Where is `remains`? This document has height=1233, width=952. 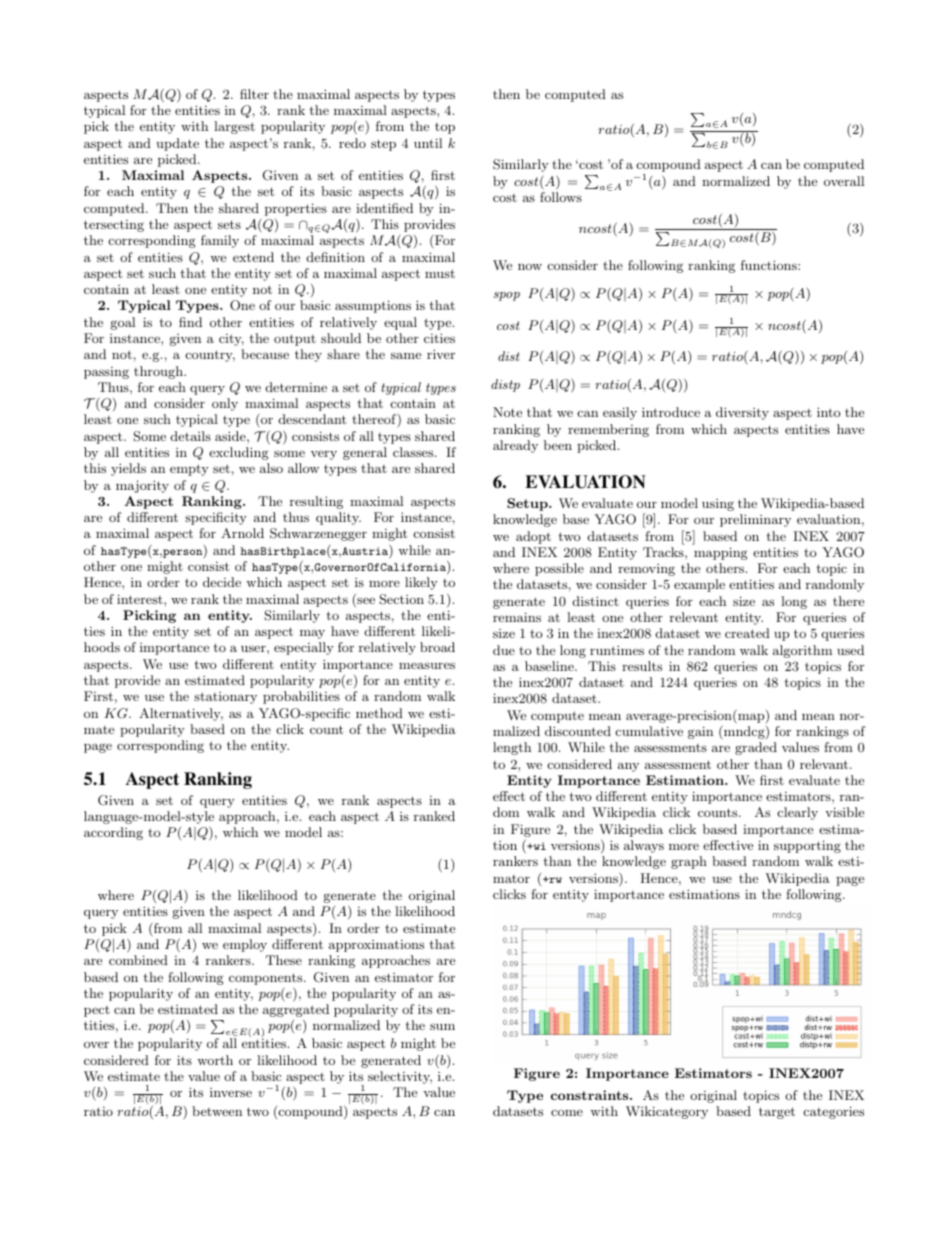 remains is located at coordinates (517, 617).
